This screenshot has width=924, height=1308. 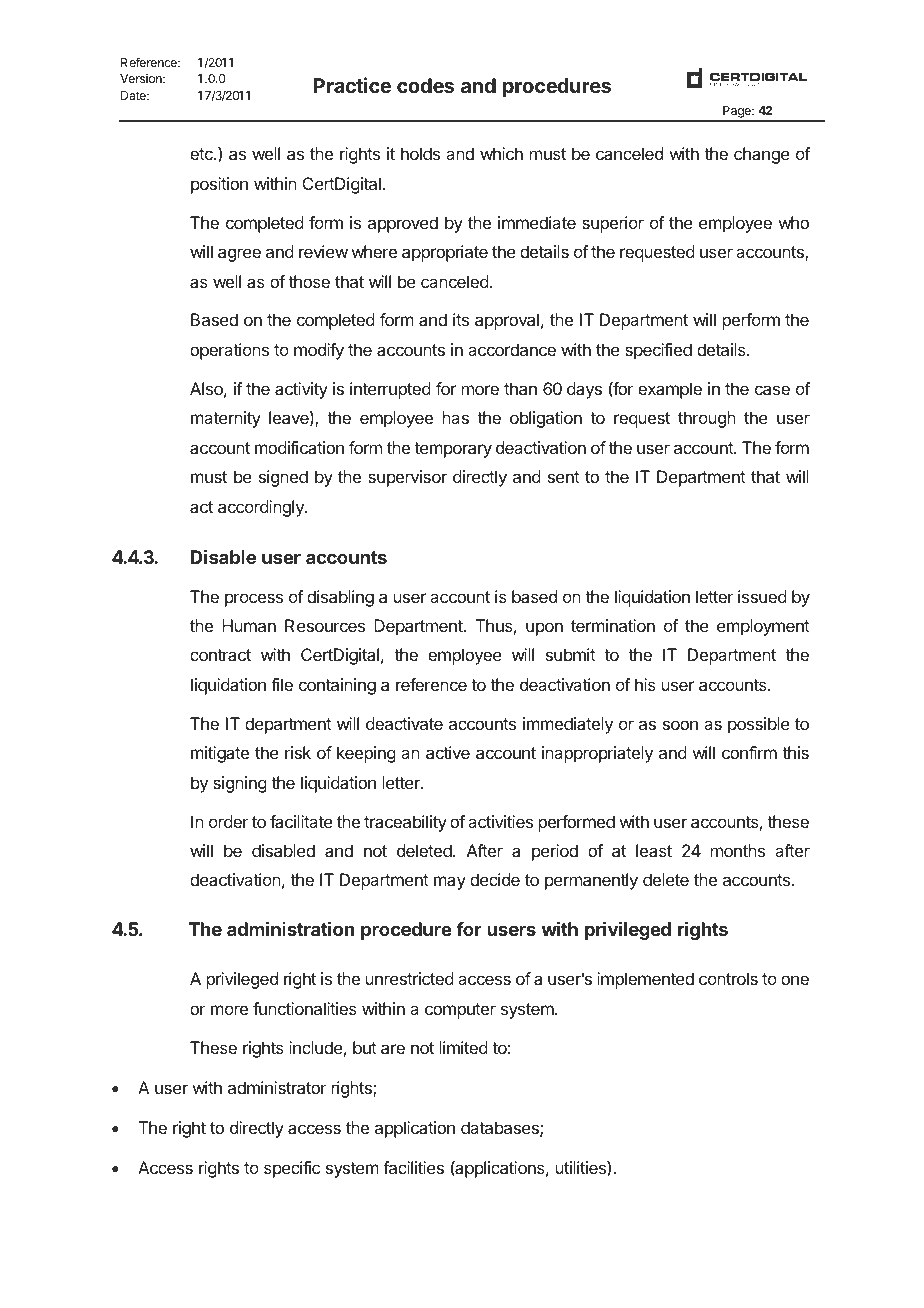 What do you see at coordinates (202, 154) in the screenshot?
I see `etc` at bounding box center [202, 154].
